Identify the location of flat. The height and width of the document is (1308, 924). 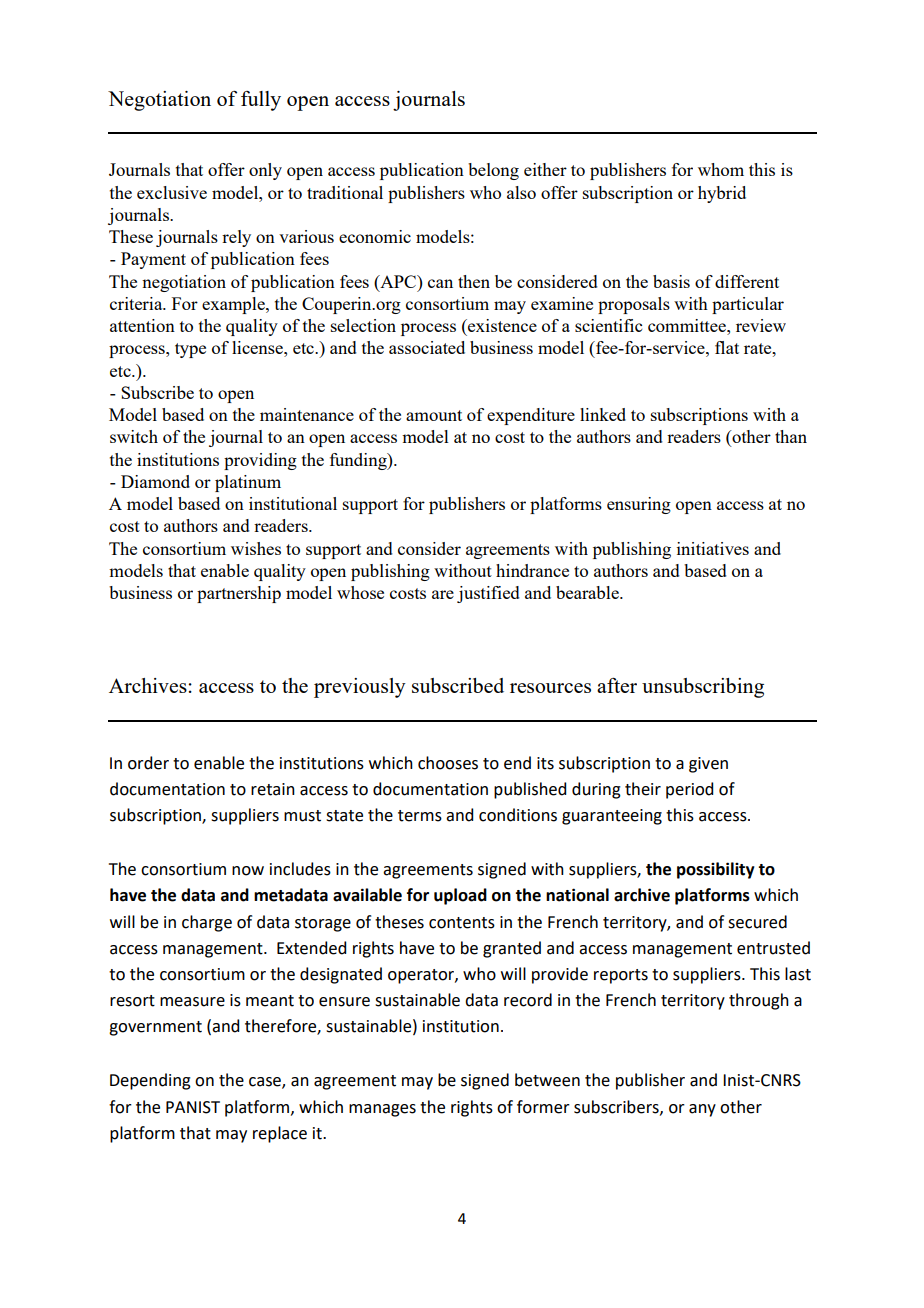
(727, 347).
